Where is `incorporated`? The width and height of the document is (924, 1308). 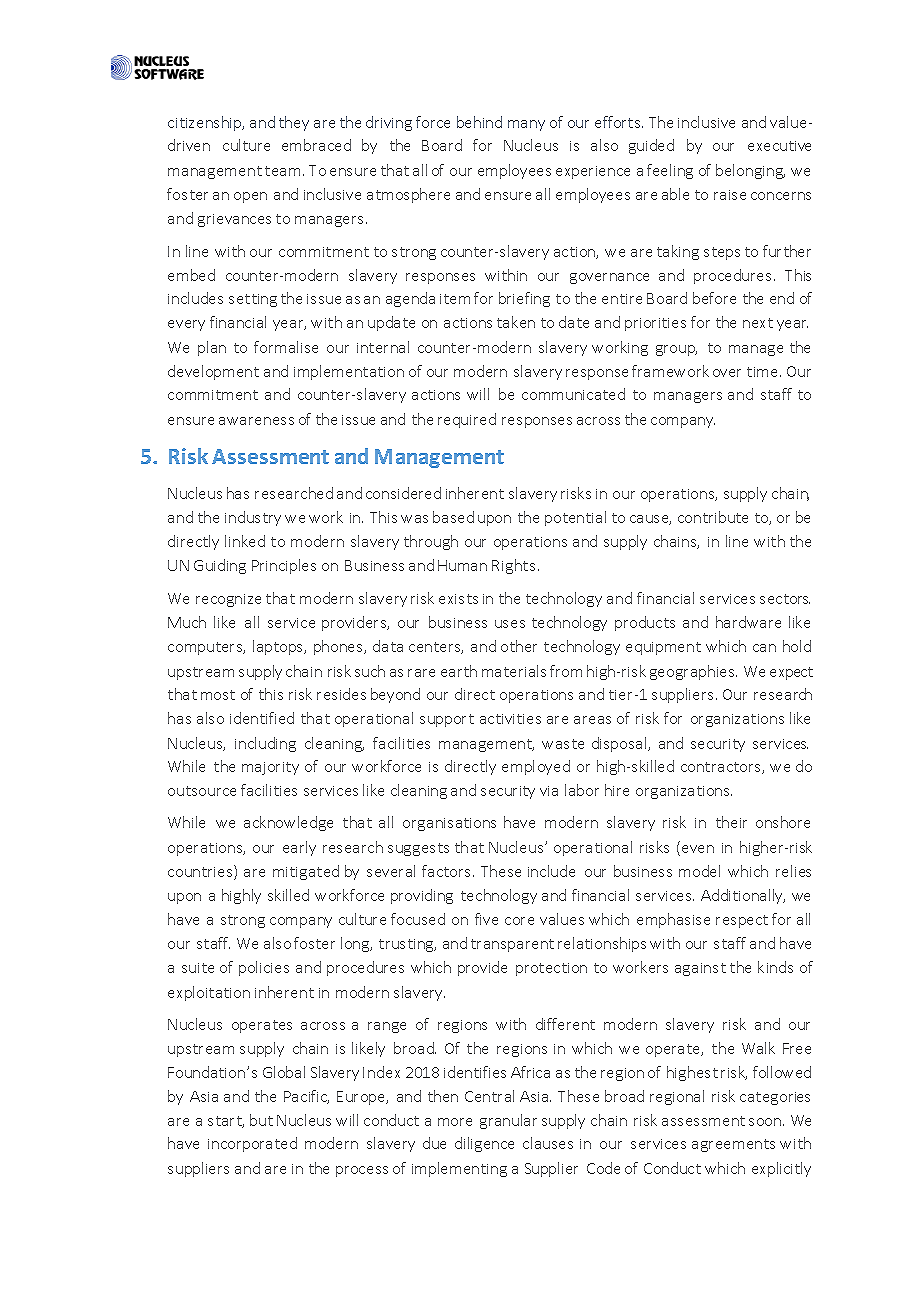 incorporated is located at coordinates (252, 1144).
